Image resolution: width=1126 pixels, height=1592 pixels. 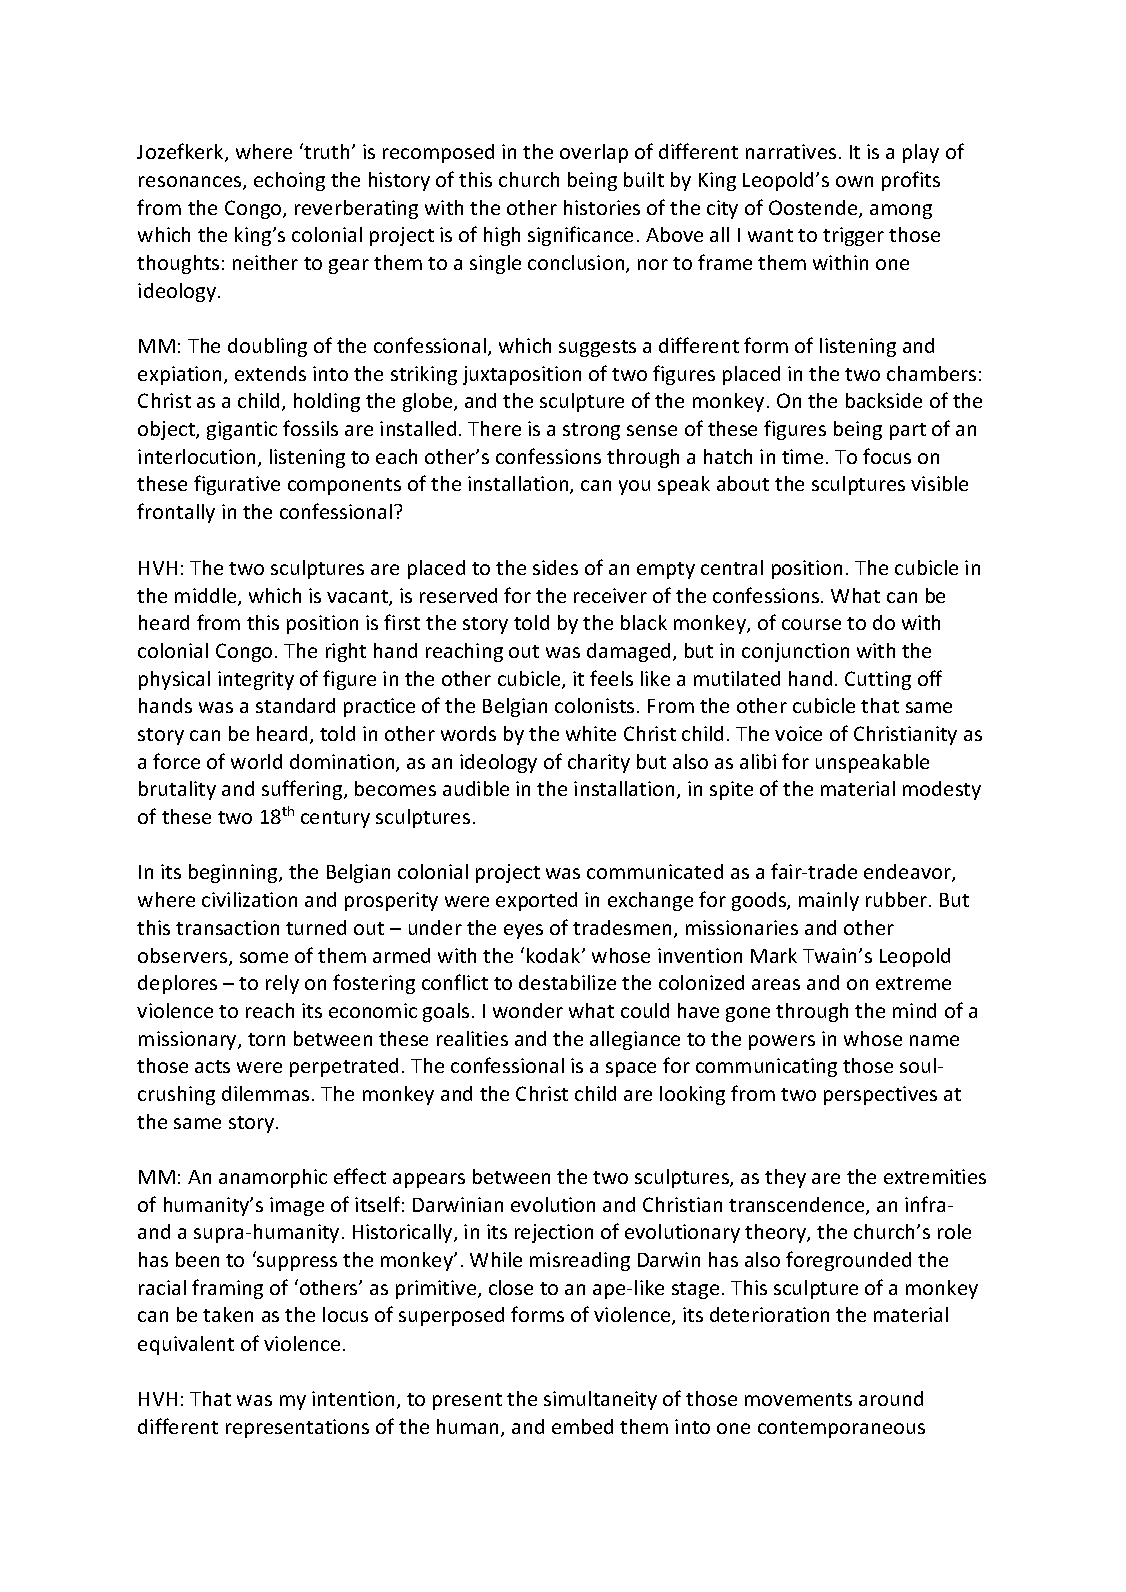 I want to click on civilization, so click(x=249, y=899).
